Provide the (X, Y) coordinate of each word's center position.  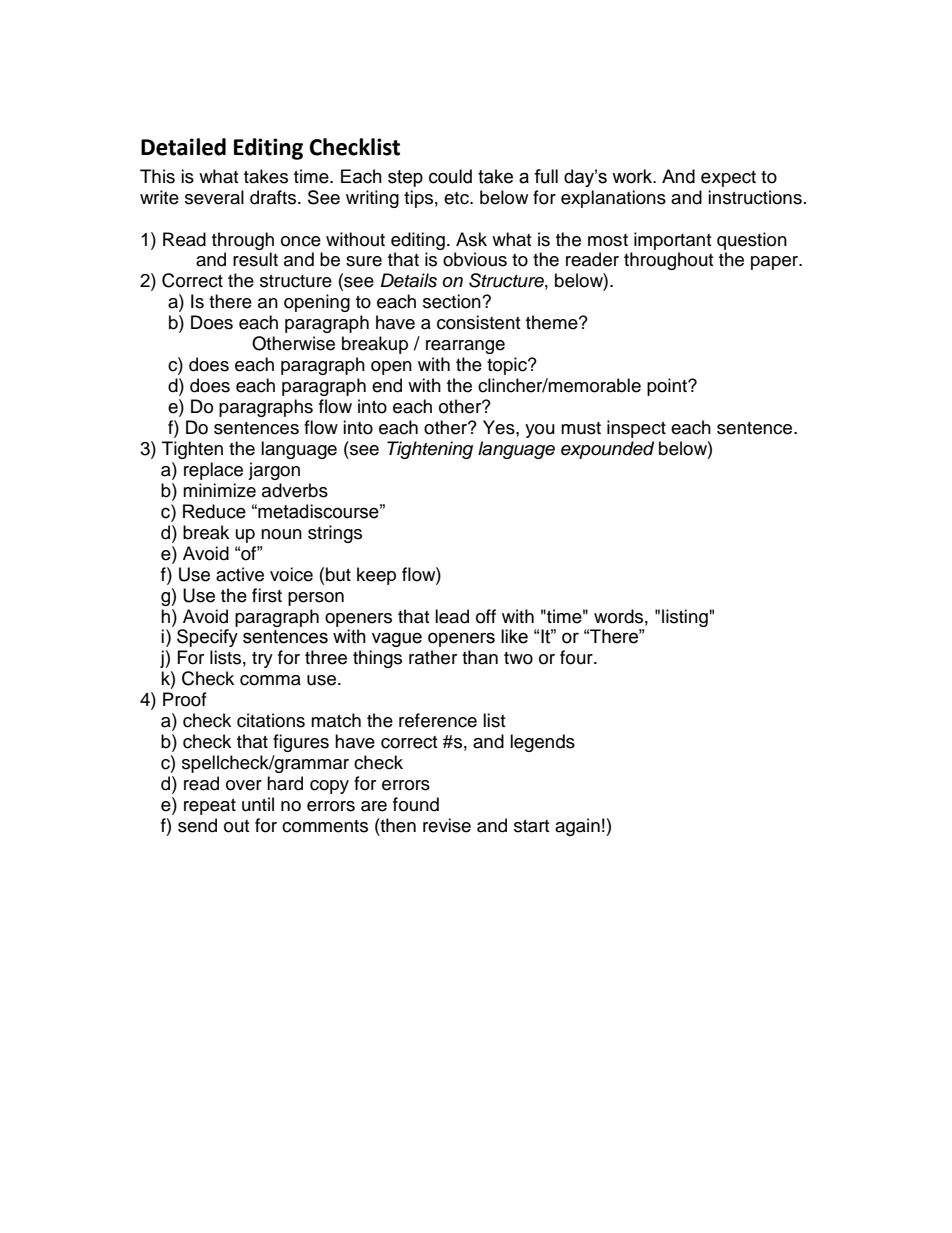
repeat (210, 807)
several (214, 197)
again (577, 827)
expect (728, 179)
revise (447, 825)
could (450, 176)
